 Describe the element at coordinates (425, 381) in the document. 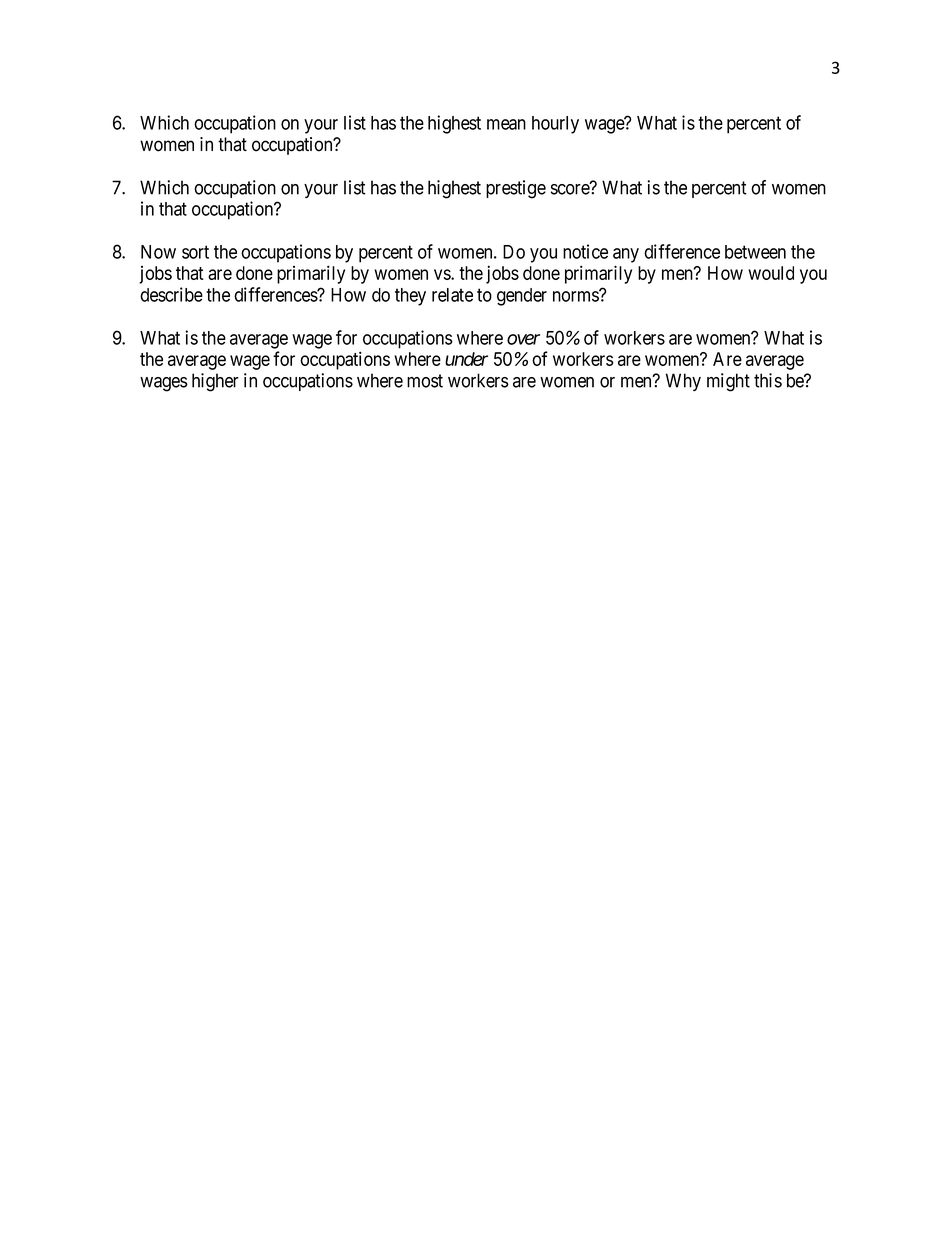

I see `most` at that location.
